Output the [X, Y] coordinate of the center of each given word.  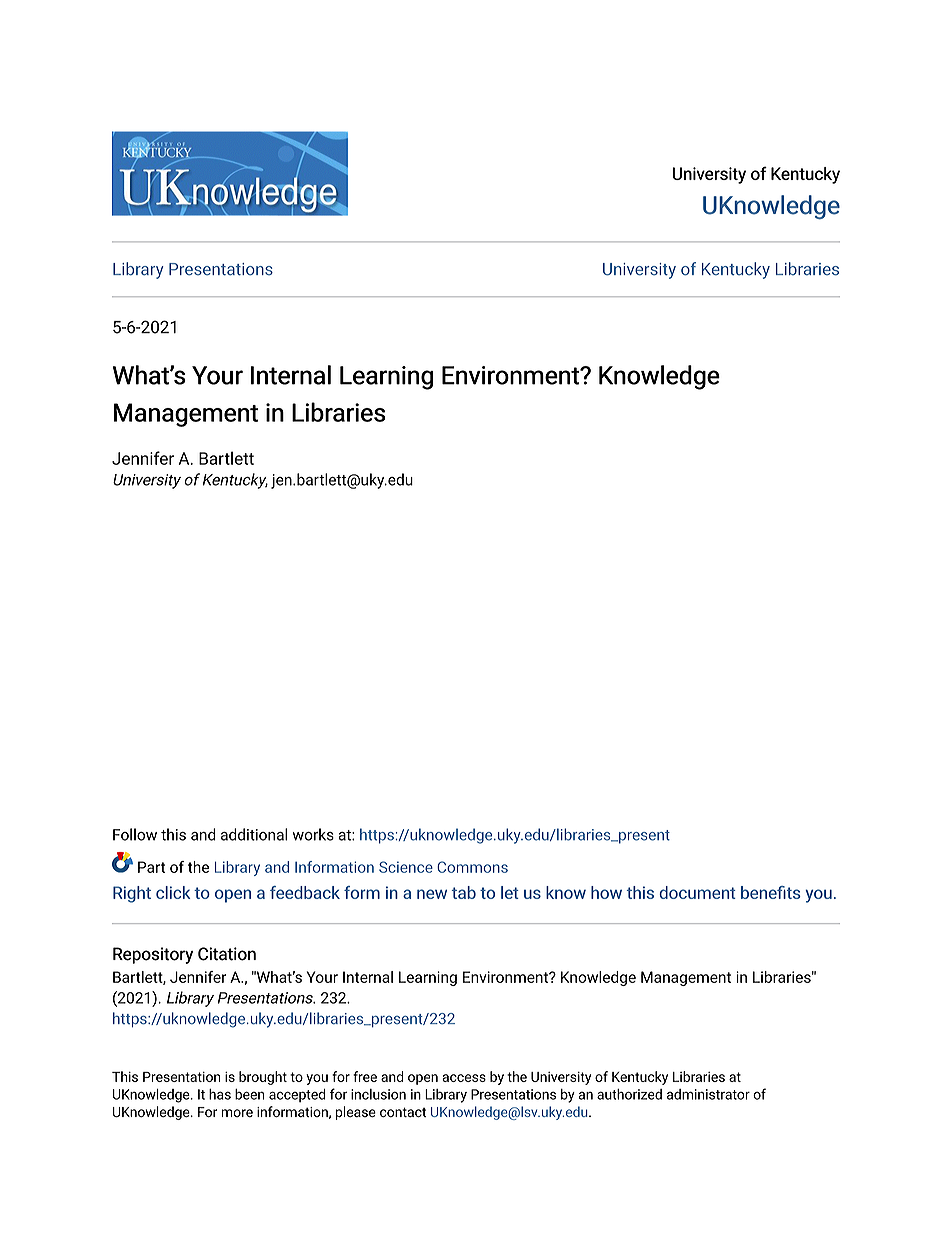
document [697, 892]
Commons [472, 867]
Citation [227, 954]
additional [254, 834]
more [237, 1113]
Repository [153, 955]
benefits [771, 892]
